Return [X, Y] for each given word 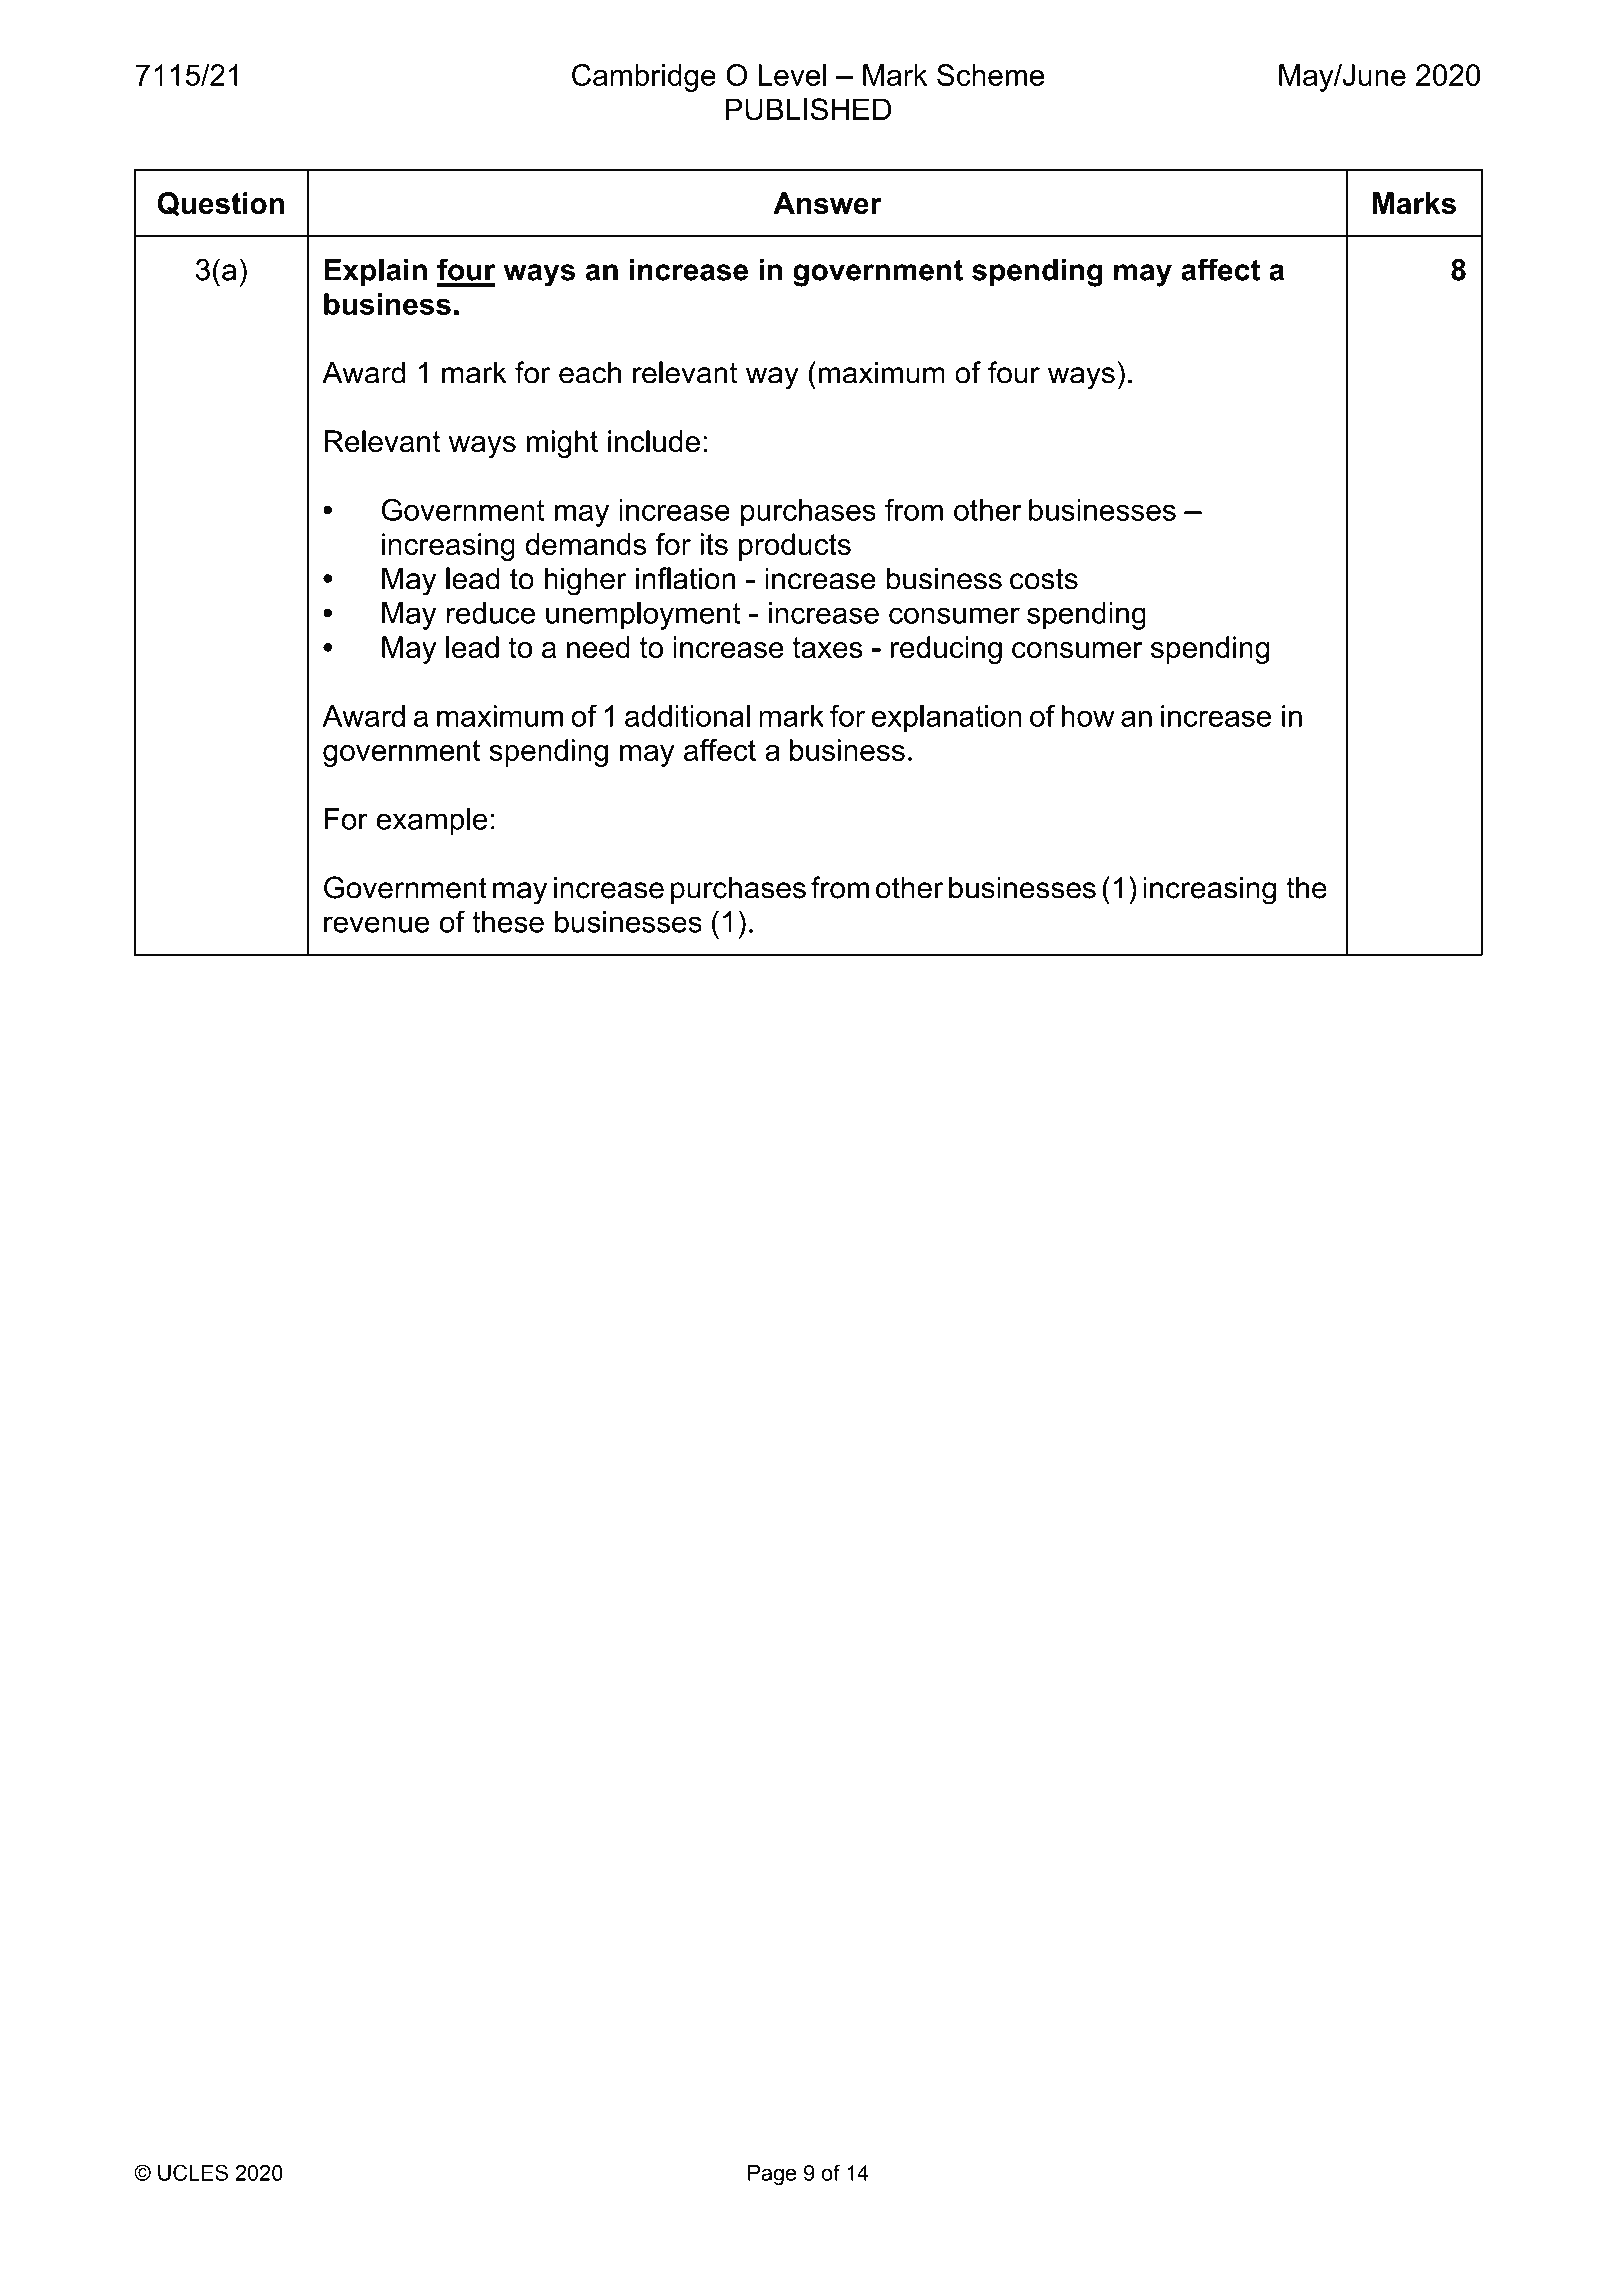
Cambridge [644, 78]
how [1088, 716]
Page [772, 2175]
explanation [946, 719]
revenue [377, 924]
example [432, 822]
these [508, 922]
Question [221, 204]
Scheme [990, 75]
